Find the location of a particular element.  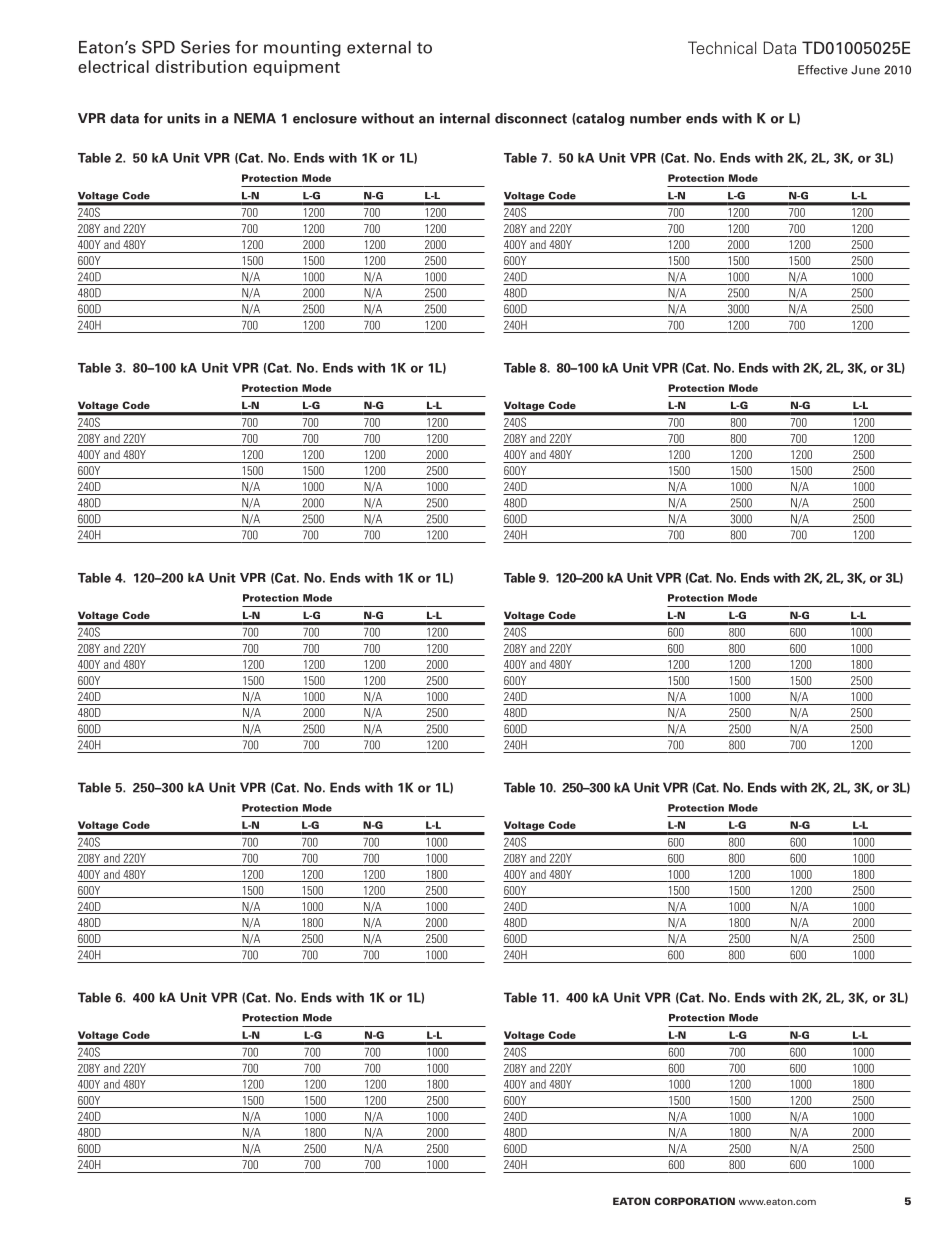

mounting is located at coordinates (302, 49).
